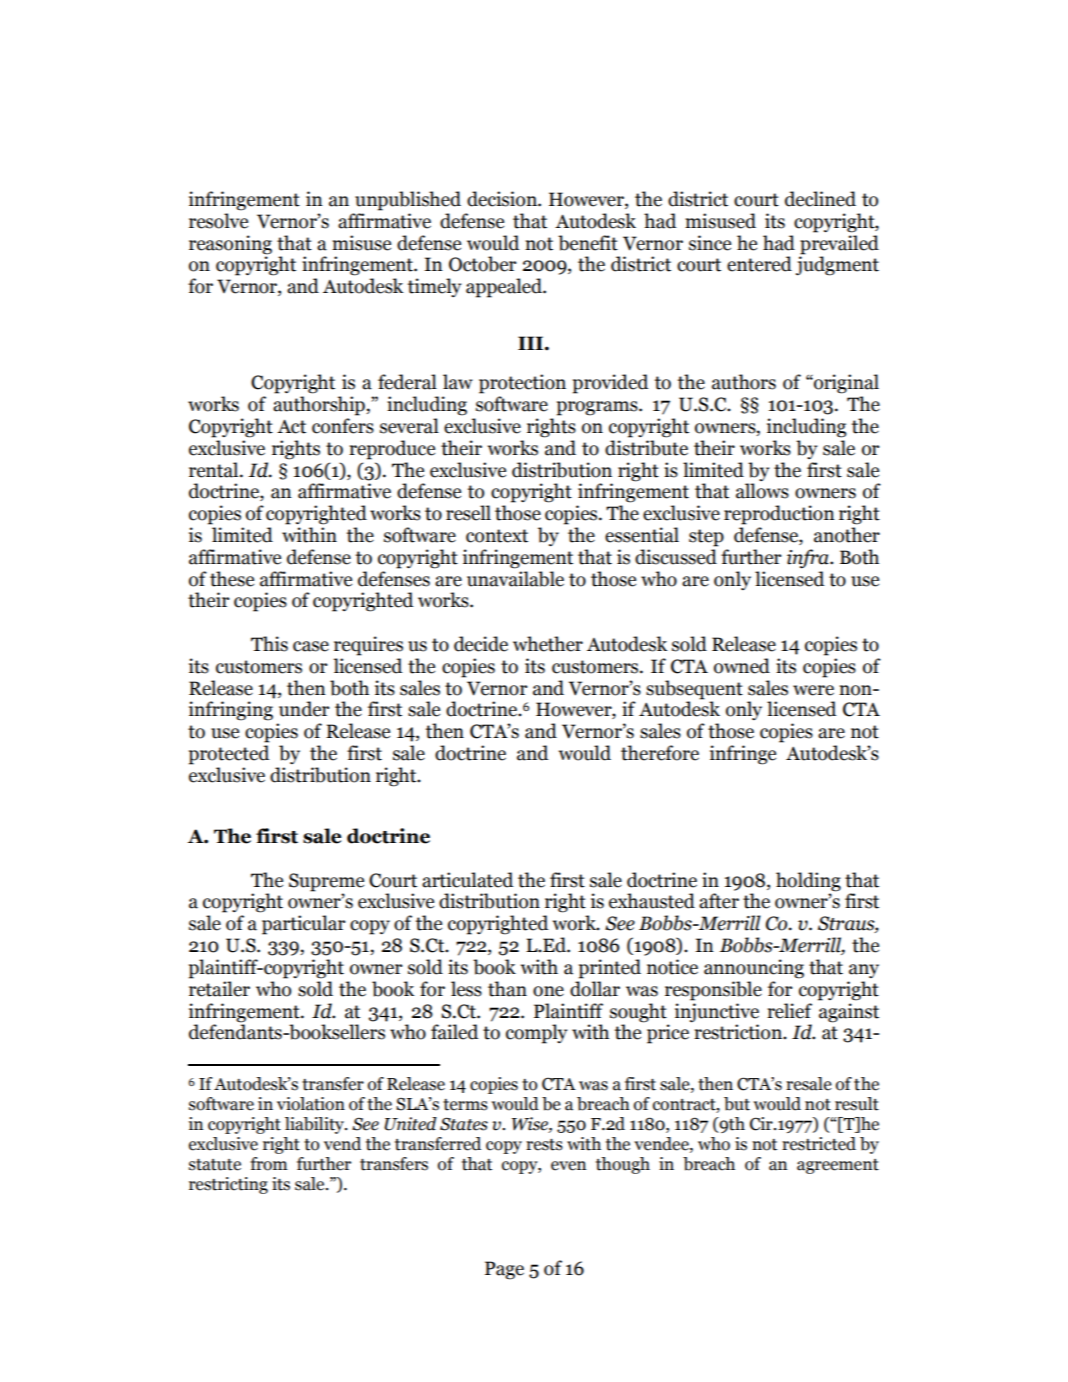  I want to click on entered, so click(759, 264).
